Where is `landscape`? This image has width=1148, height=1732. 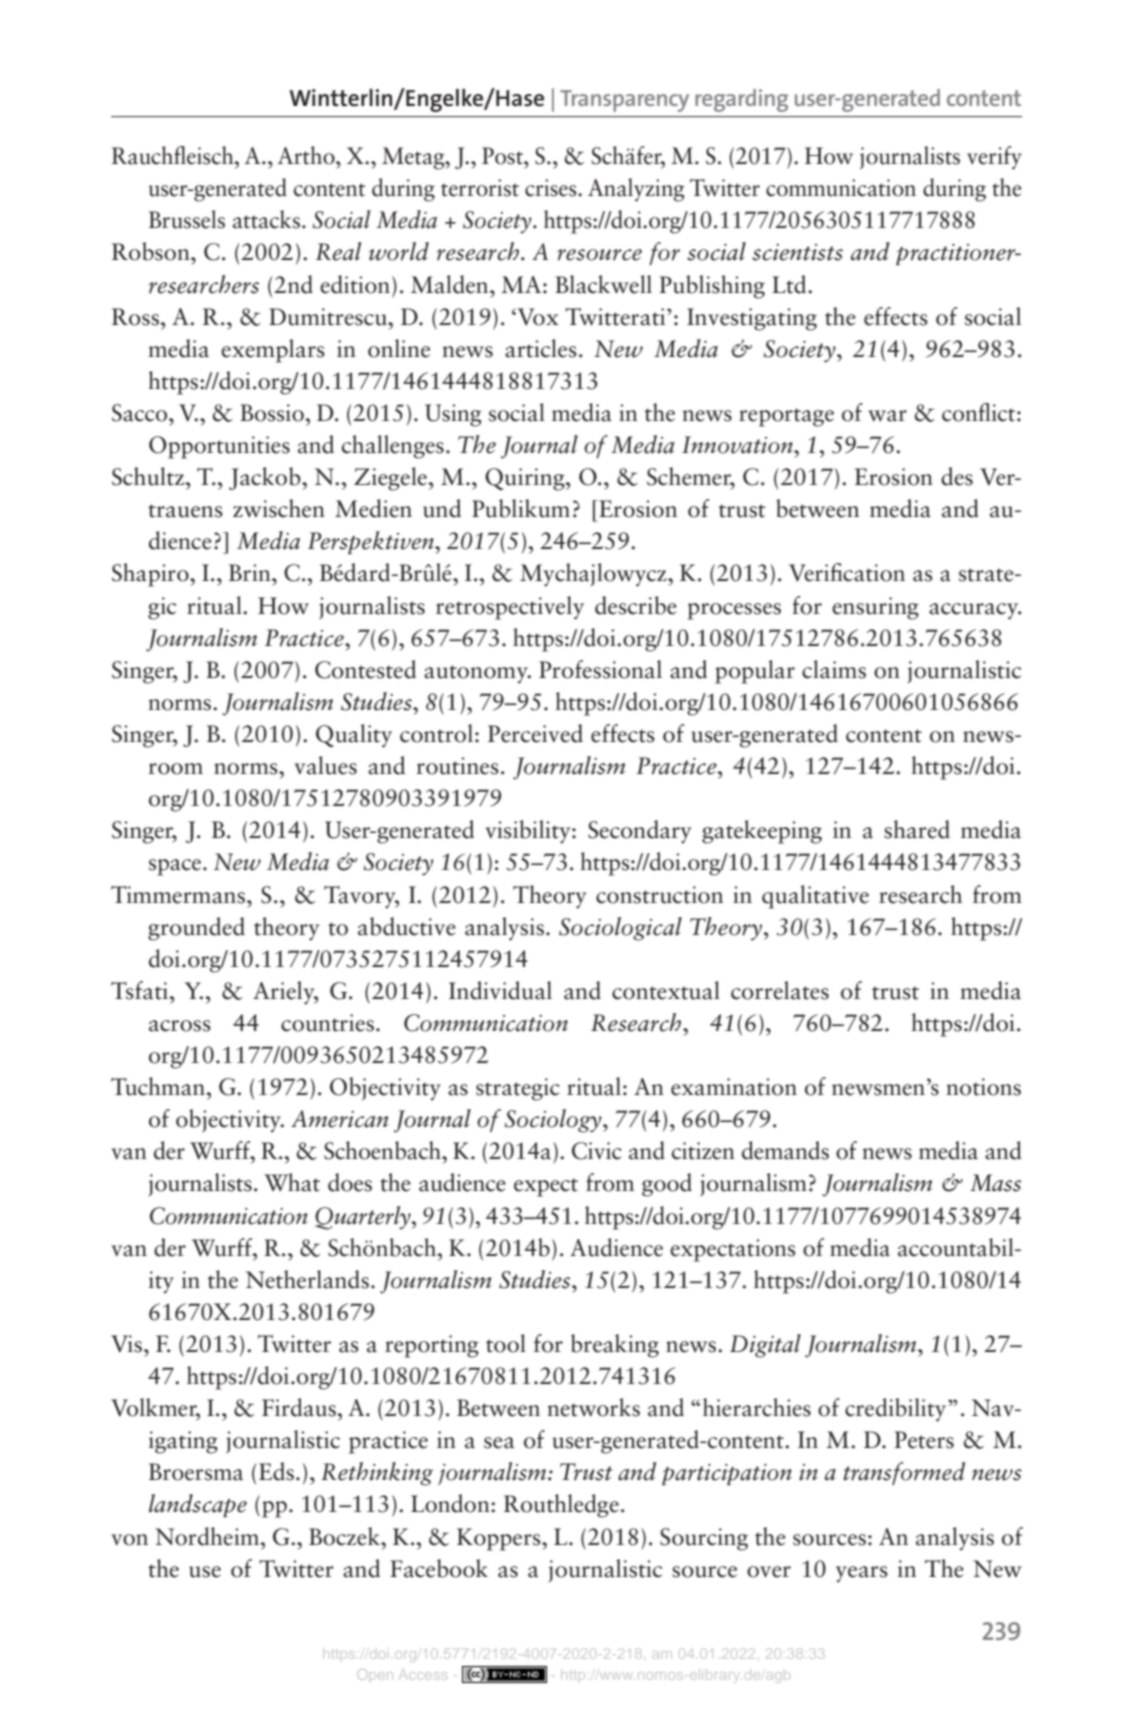
landscape is located at coordinates (198, 1506).
